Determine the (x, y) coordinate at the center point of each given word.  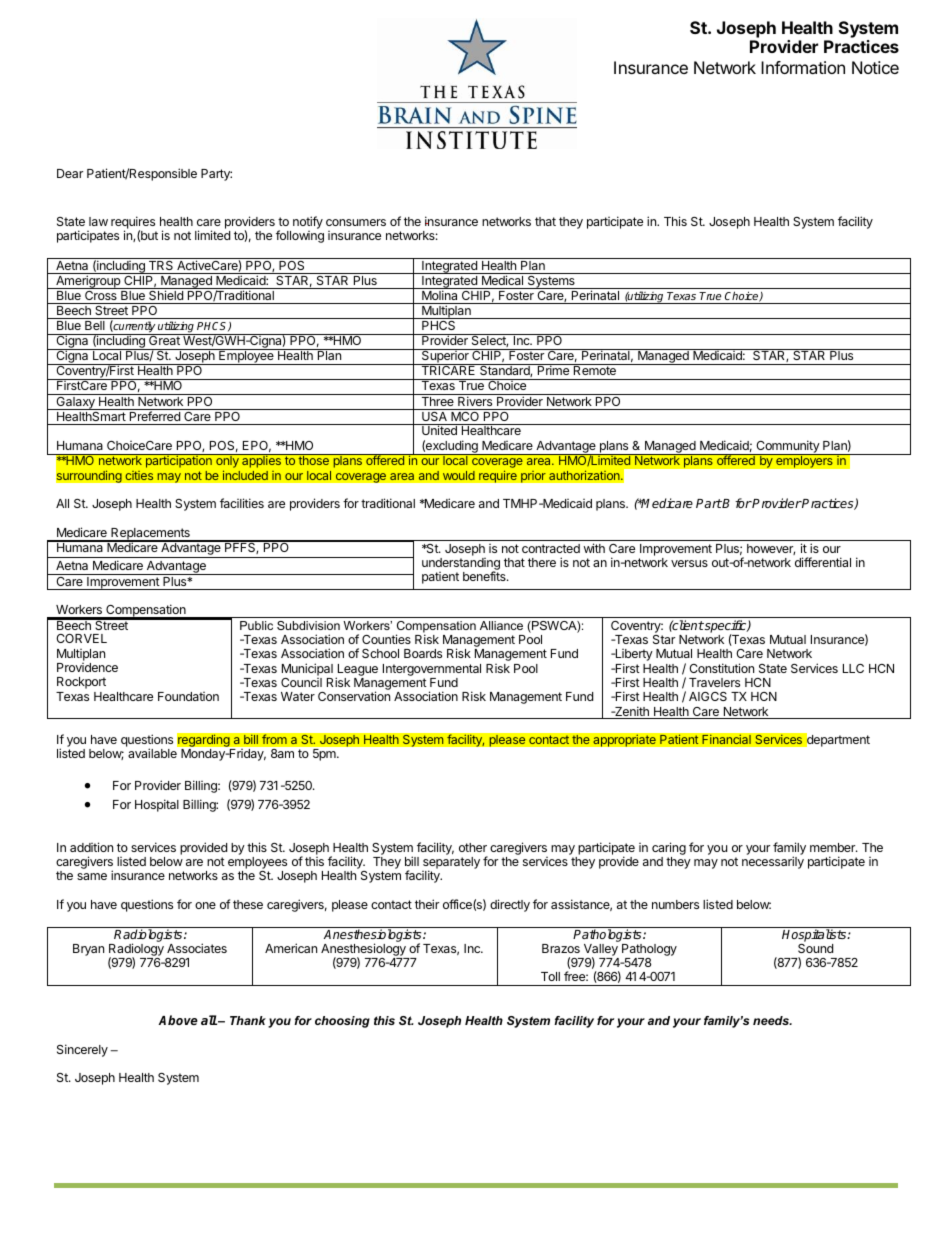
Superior (445, 357)
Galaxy (75, 402)
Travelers (714, 682)
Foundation (188, 696)
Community (787, 448)
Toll (550, 976)
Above (178, 1020)
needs (772, 1020)
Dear (70, 173)
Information (803, 67)
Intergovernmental (432, 671)
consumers (356, 222)
